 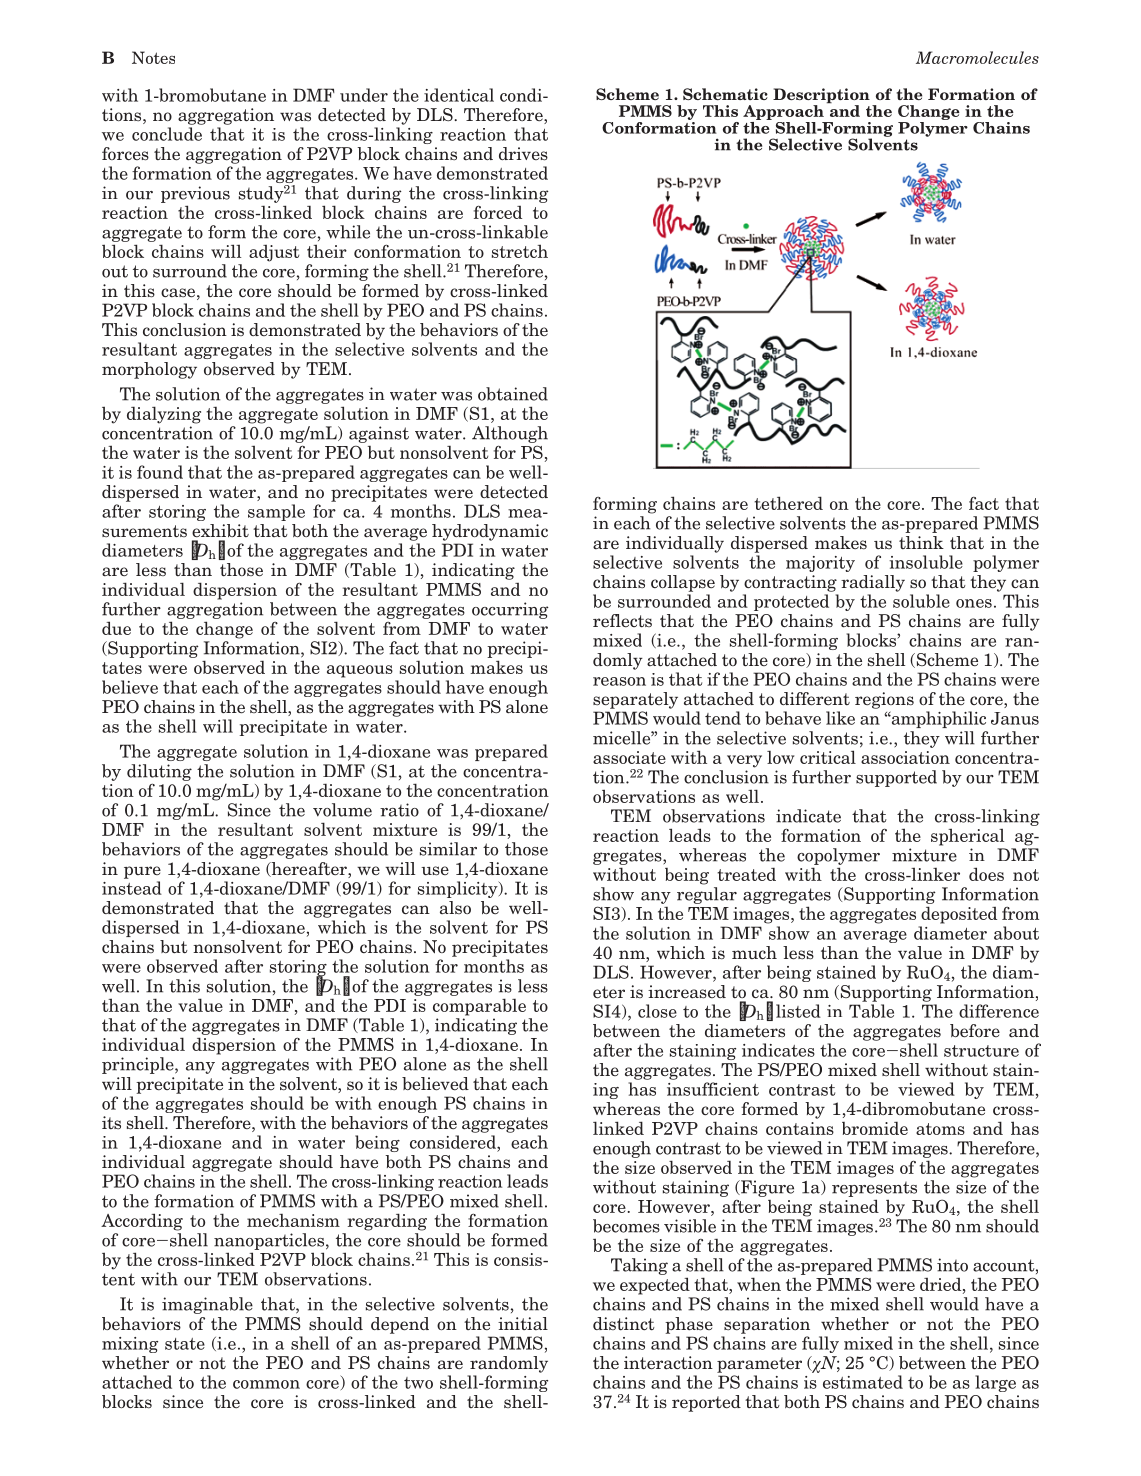 What do you see at coordinates (523, 154) in the image?
I see `drives` at bounding box center [523, 154].
